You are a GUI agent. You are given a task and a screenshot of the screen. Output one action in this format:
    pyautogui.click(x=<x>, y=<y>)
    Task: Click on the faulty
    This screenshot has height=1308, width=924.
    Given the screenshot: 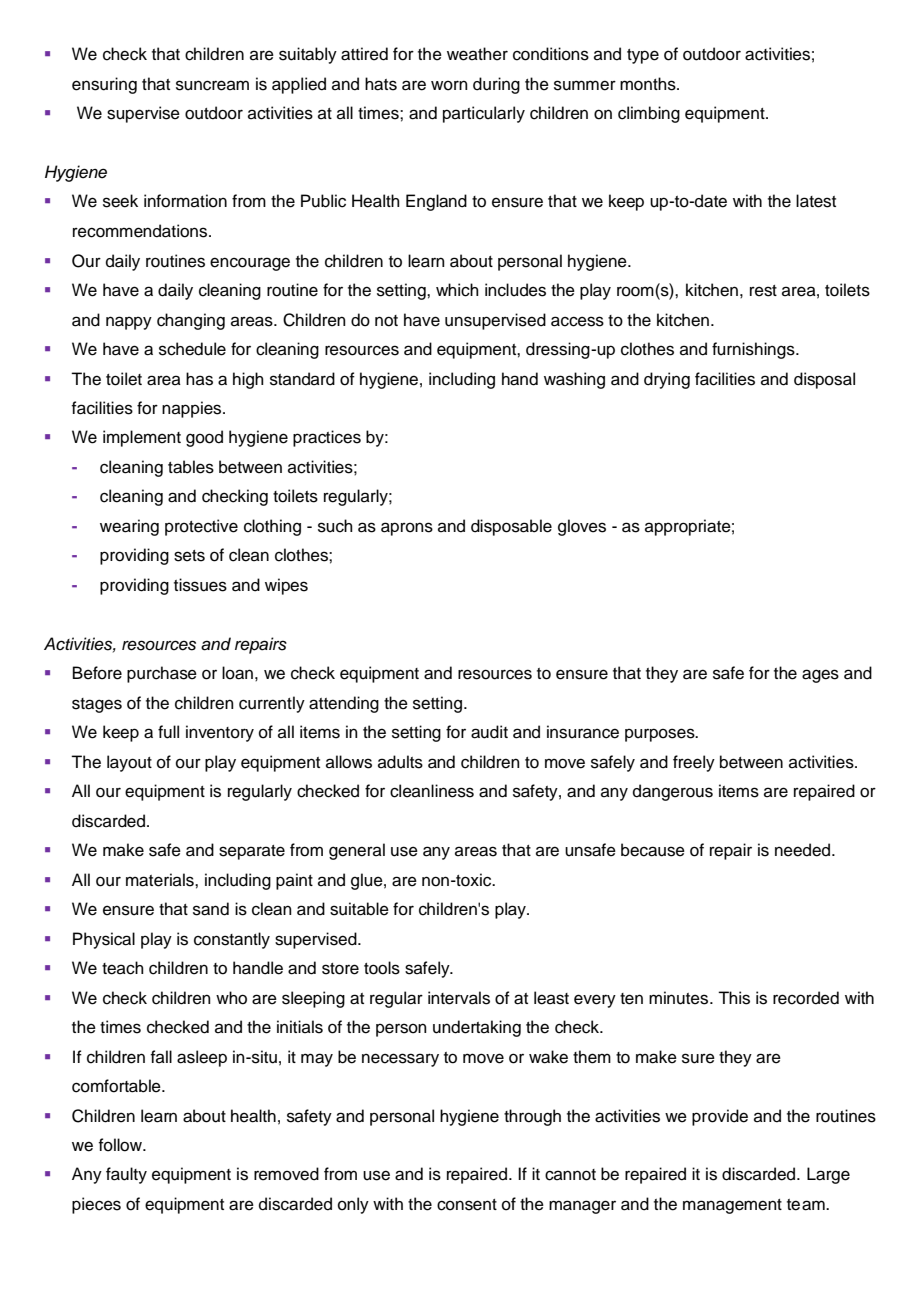 What is the action you would take?
    pyautogui.click(x=126, y=1175)
